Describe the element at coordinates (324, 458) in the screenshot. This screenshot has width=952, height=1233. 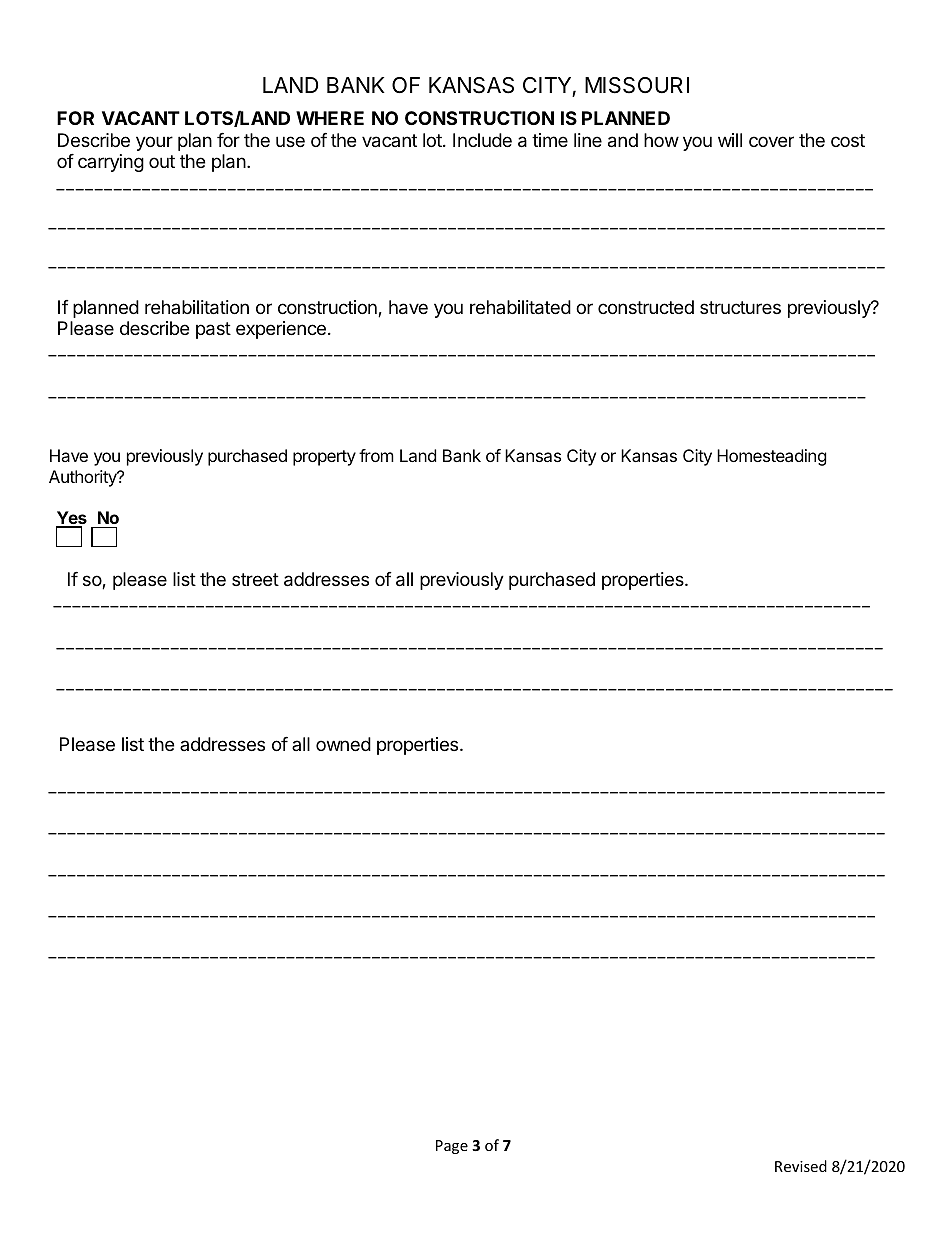
I see `property` at that location.
